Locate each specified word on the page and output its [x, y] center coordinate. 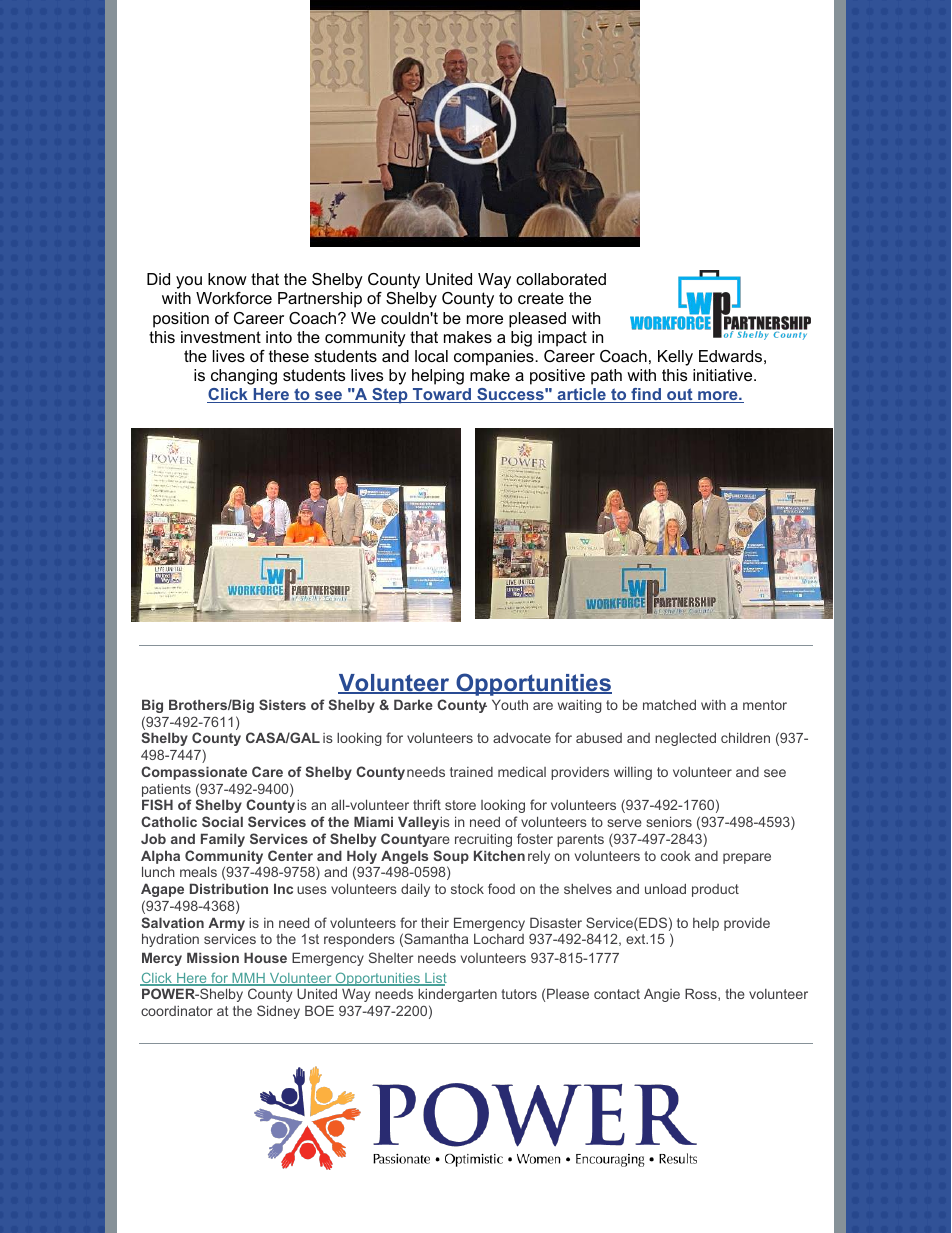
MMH [248, 979]
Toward [442, 395]
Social [222, 821]
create [541, 298]
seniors [669, 821]
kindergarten [457, 995]
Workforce [234, 298]
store [460, 805]
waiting [580, 706]
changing [244, 377]
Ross [702, 994]
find [646, 395]
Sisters [282, 704]
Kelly [675, 358]
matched [669, 704]
